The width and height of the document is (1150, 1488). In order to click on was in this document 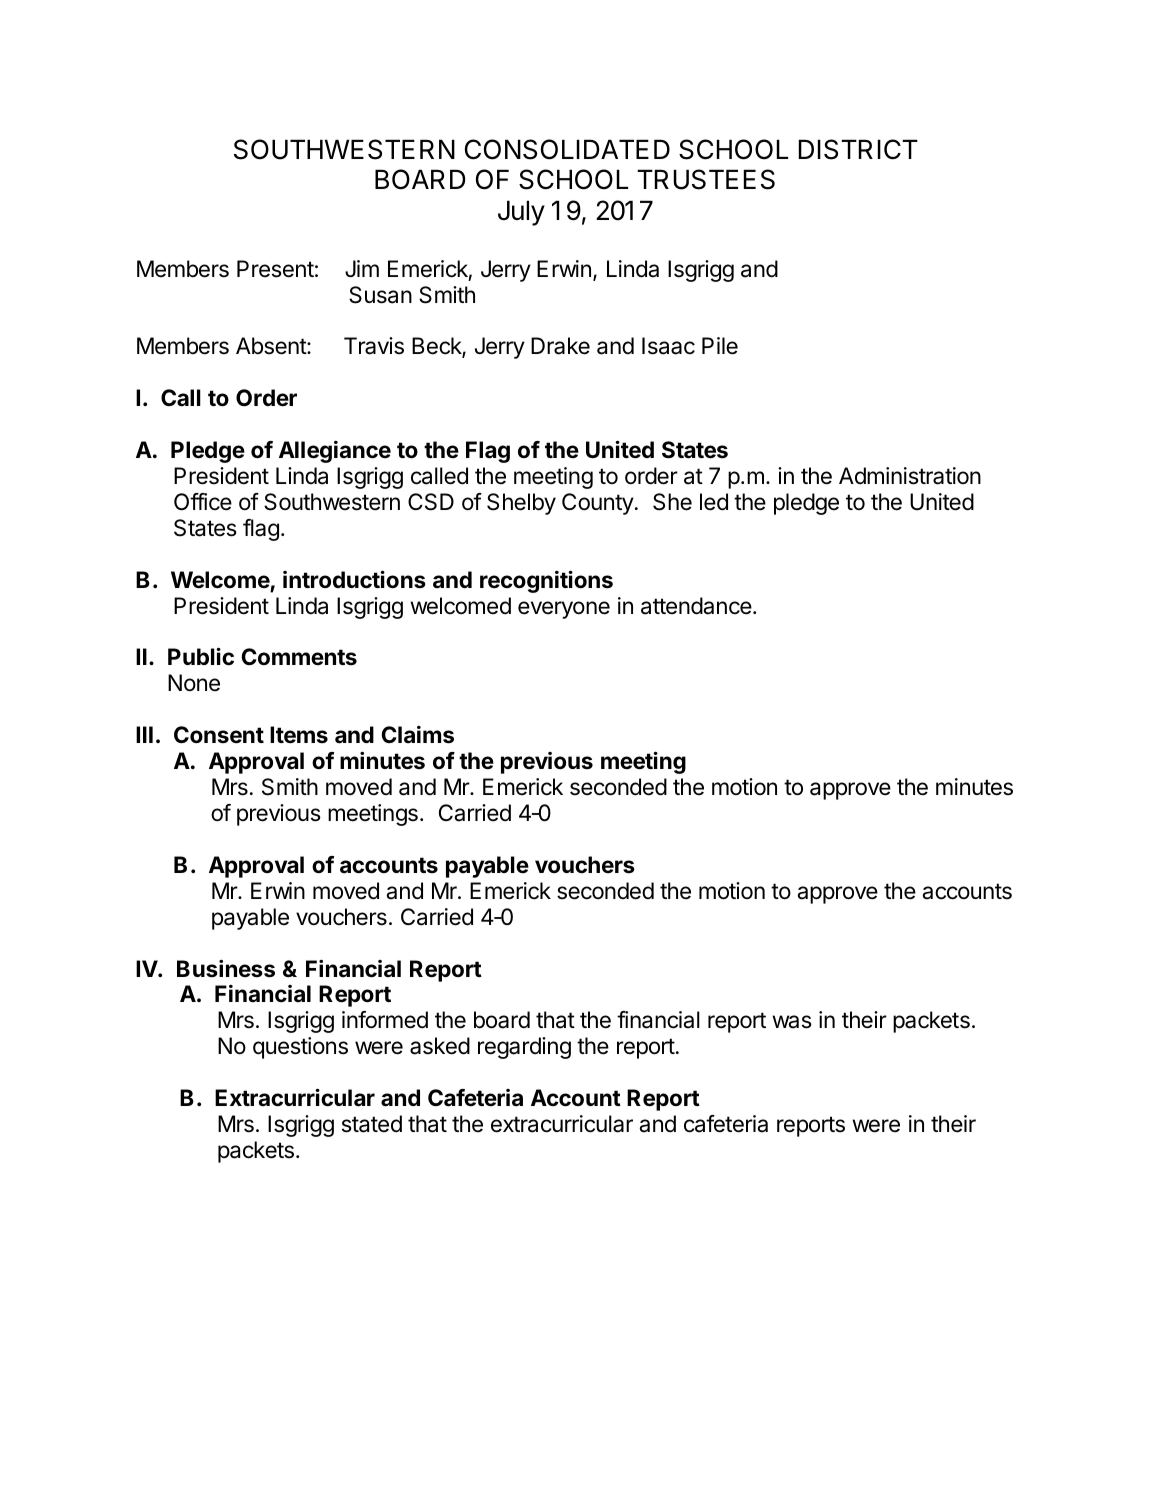, I will do `click(792, 1022)`.
